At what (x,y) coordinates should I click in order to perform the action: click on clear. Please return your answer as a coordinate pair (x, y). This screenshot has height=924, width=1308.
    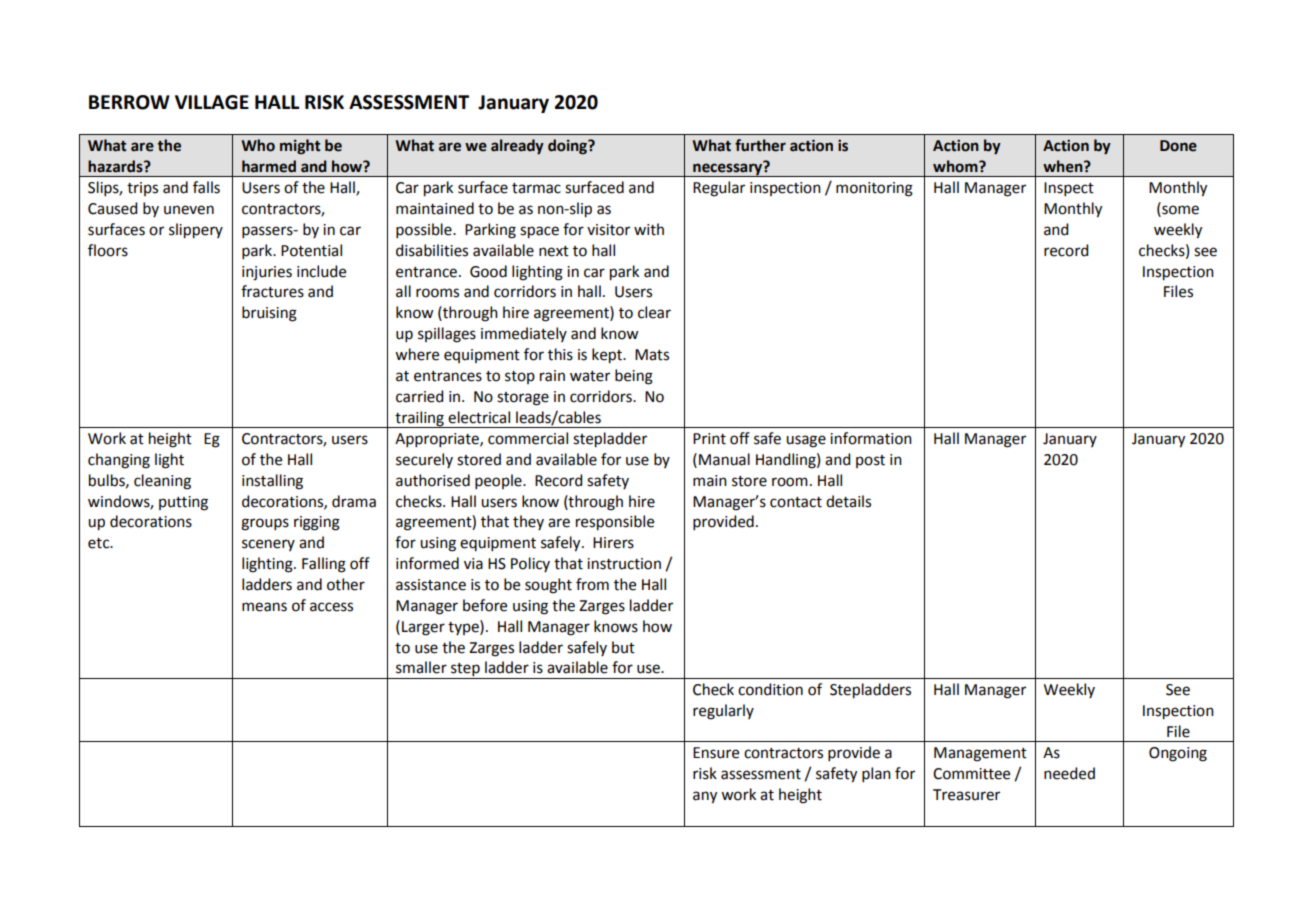
    Looking at the image, I should click on (654, 312).
